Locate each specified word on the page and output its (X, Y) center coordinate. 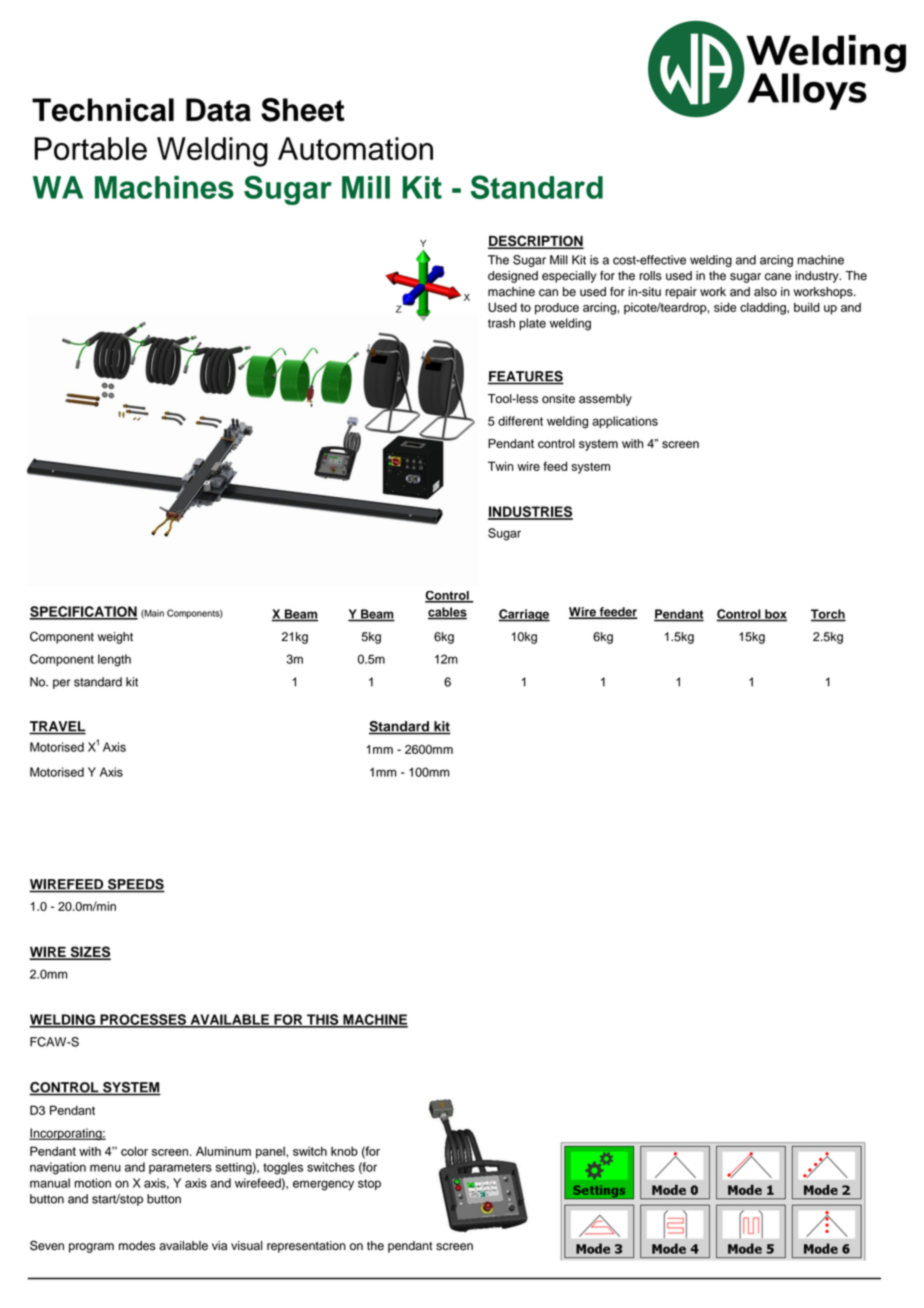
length (114, 660)
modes (137, 1246)
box (775, 615)
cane (778, 277)
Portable (91, 148)
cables (447, 613)
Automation (355, 148)
